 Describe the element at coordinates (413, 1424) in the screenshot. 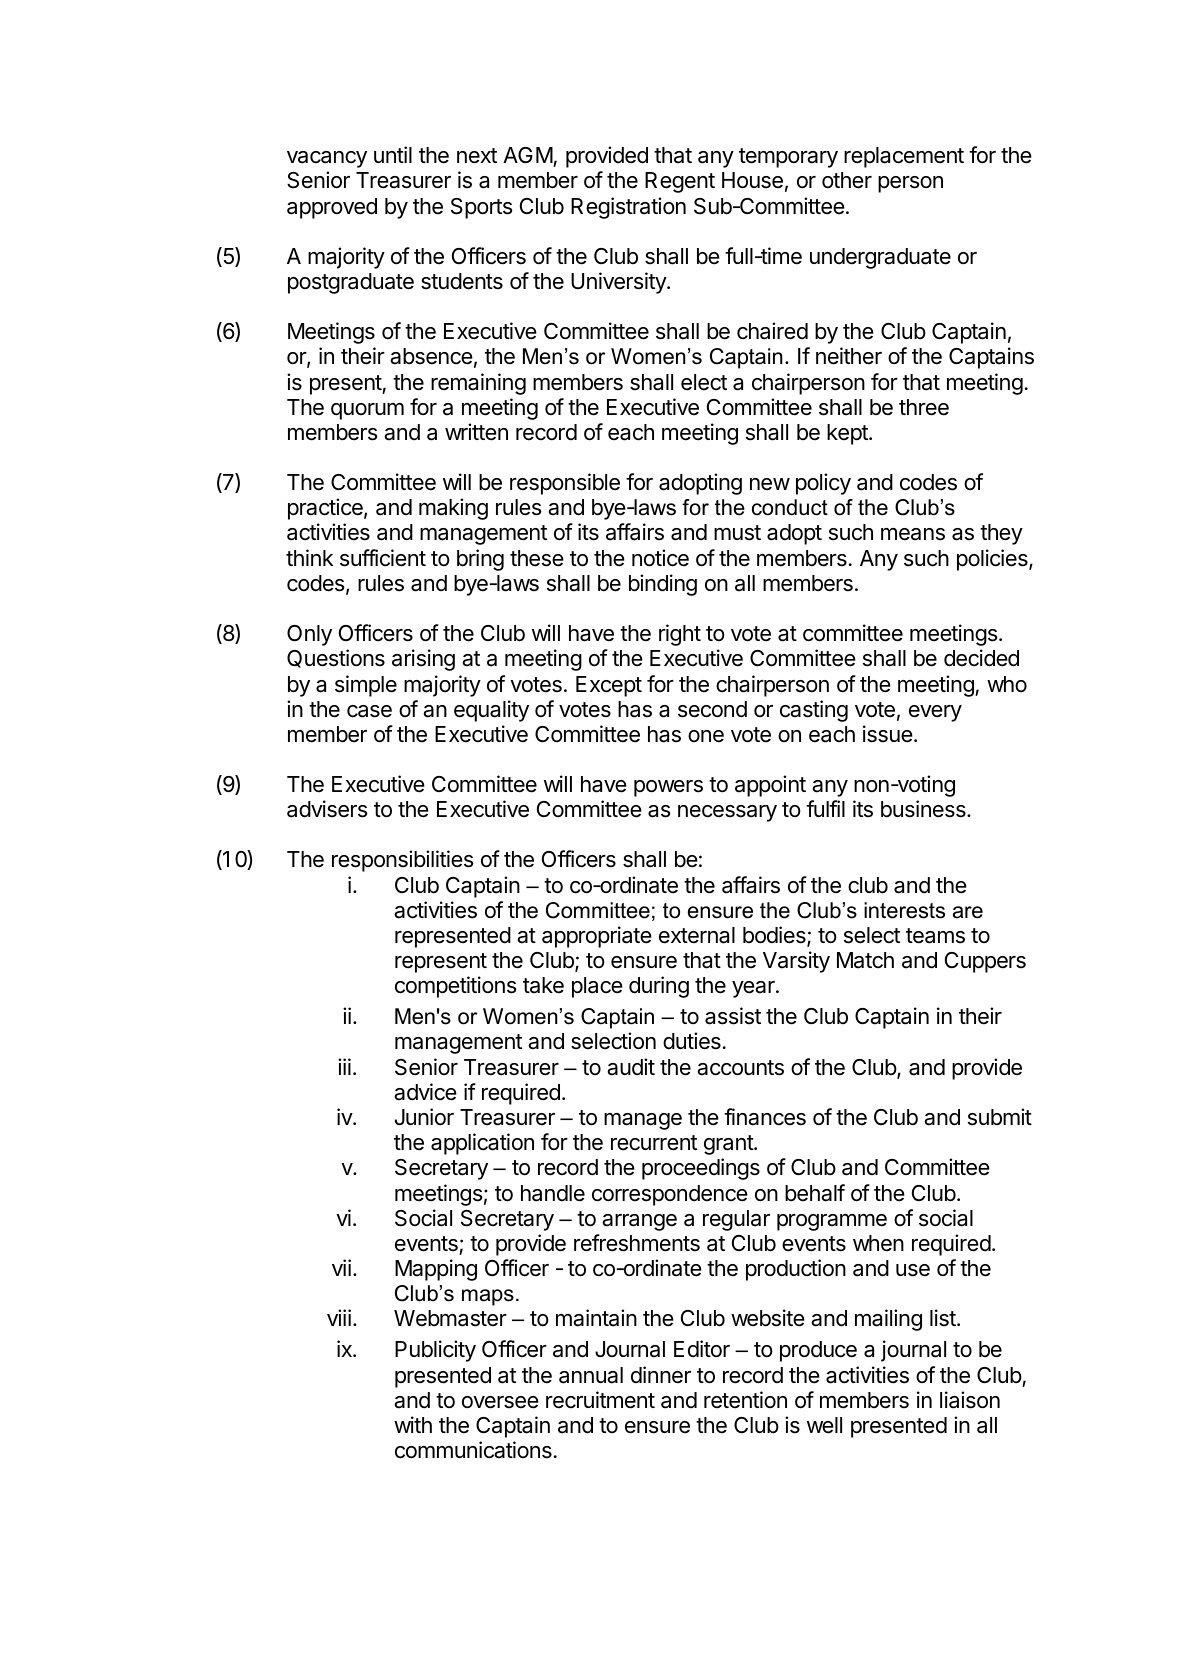

I see `with` at that location.
